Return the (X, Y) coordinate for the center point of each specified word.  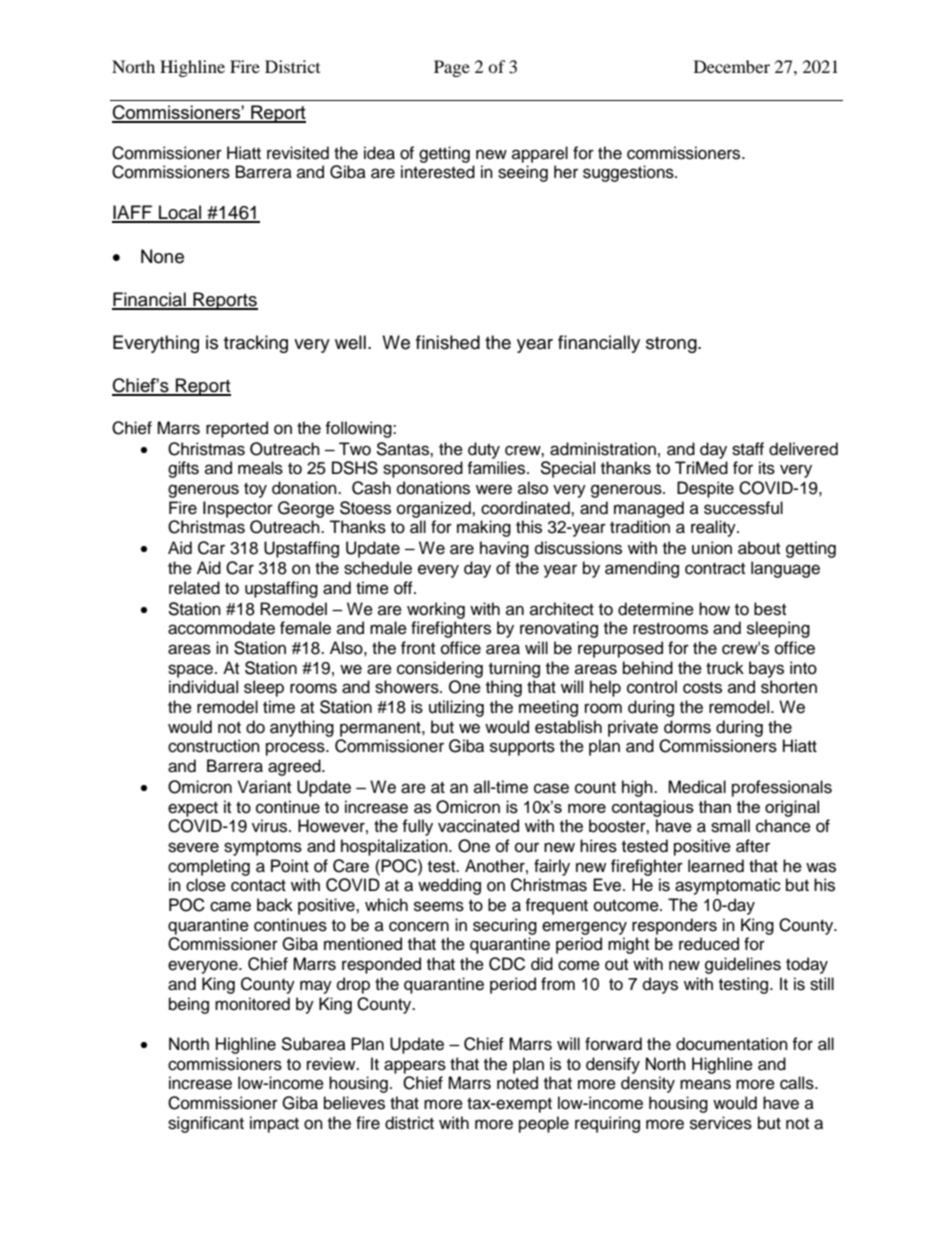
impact (274, 1124)
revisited (298, 153)
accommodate (221, 628)
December (732, 66)
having (504, 549)
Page (452, 68)
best (770, 609)
